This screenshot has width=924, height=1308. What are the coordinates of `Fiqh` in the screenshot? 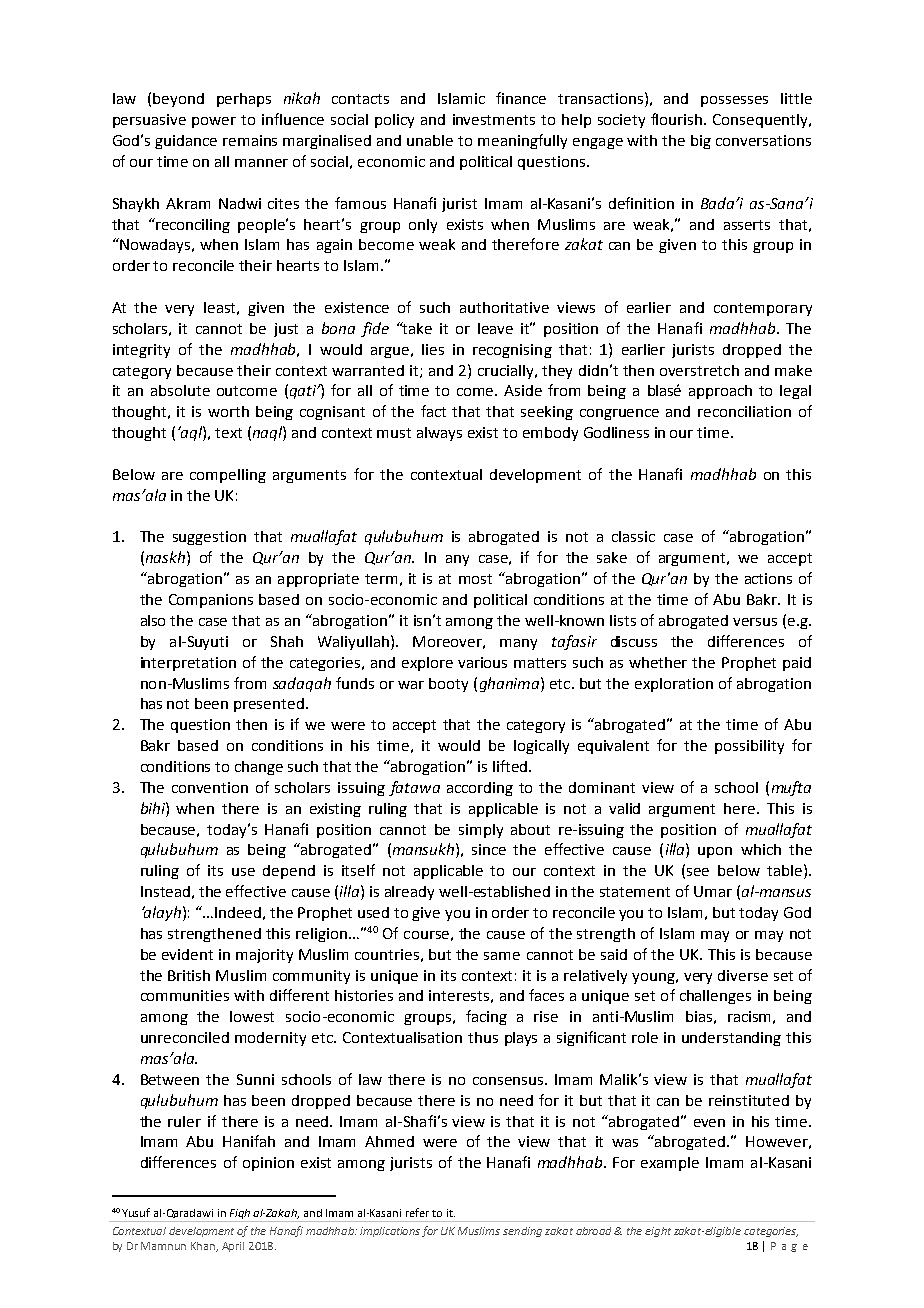 It's located at (240, 1214).
